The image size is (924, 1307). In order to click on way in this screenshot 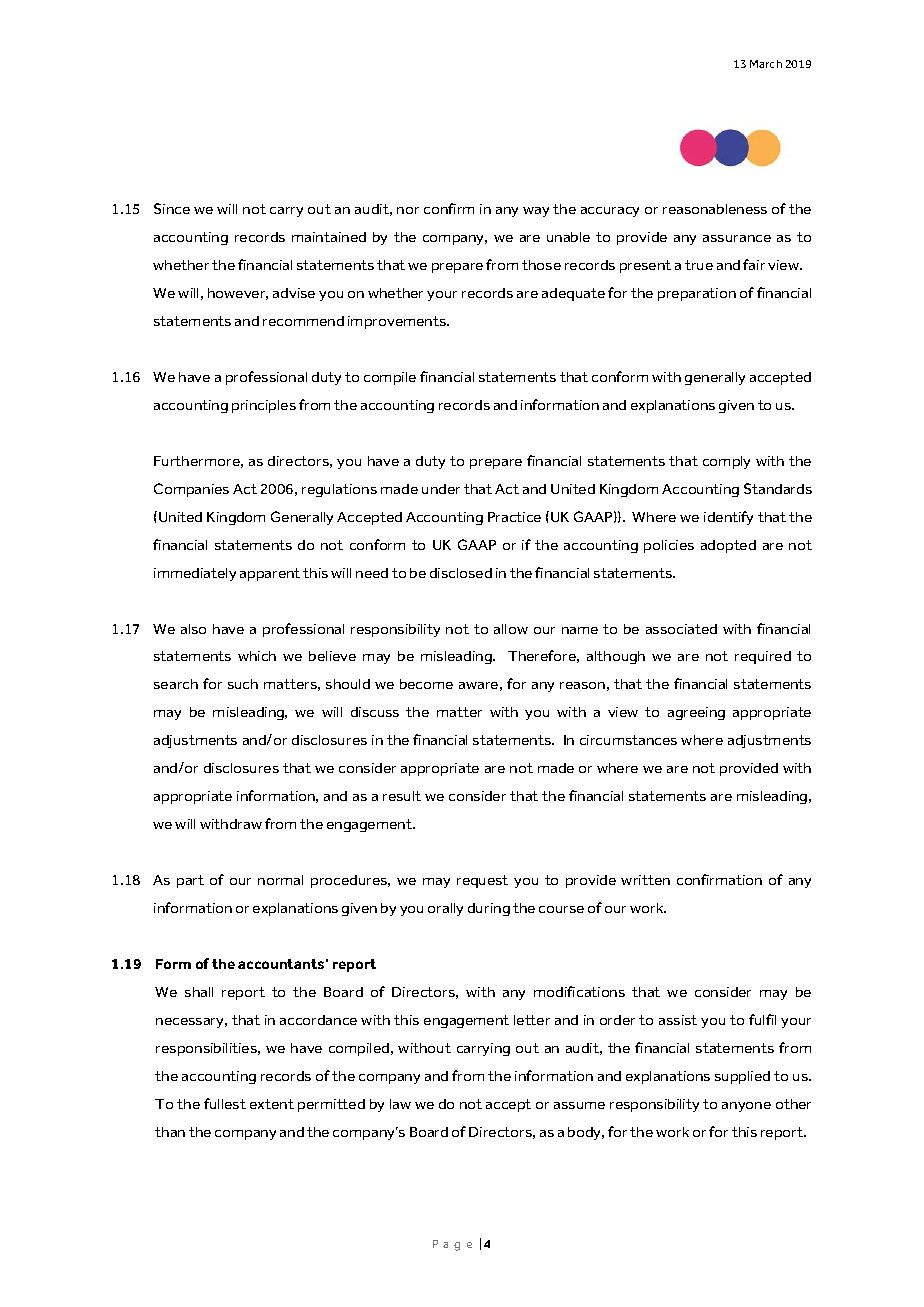, I will do `click(536, 212)`.
